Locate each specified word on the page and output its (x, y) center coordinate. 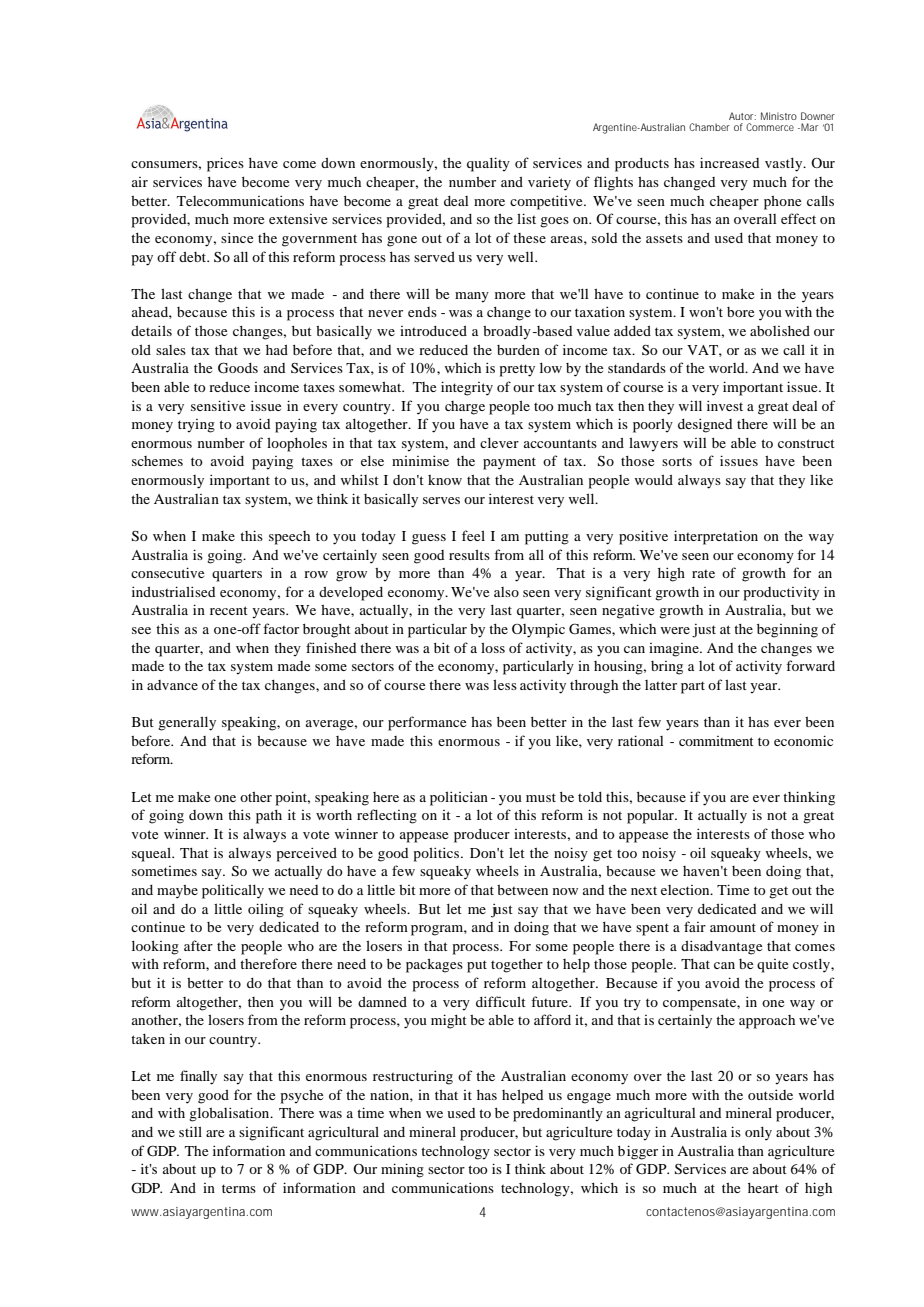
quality (488, 164)
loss (493, 648)
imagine (675, 650)
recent (229, 610)
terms (239, 1188)
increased (729, 162)
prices (225, 164)
